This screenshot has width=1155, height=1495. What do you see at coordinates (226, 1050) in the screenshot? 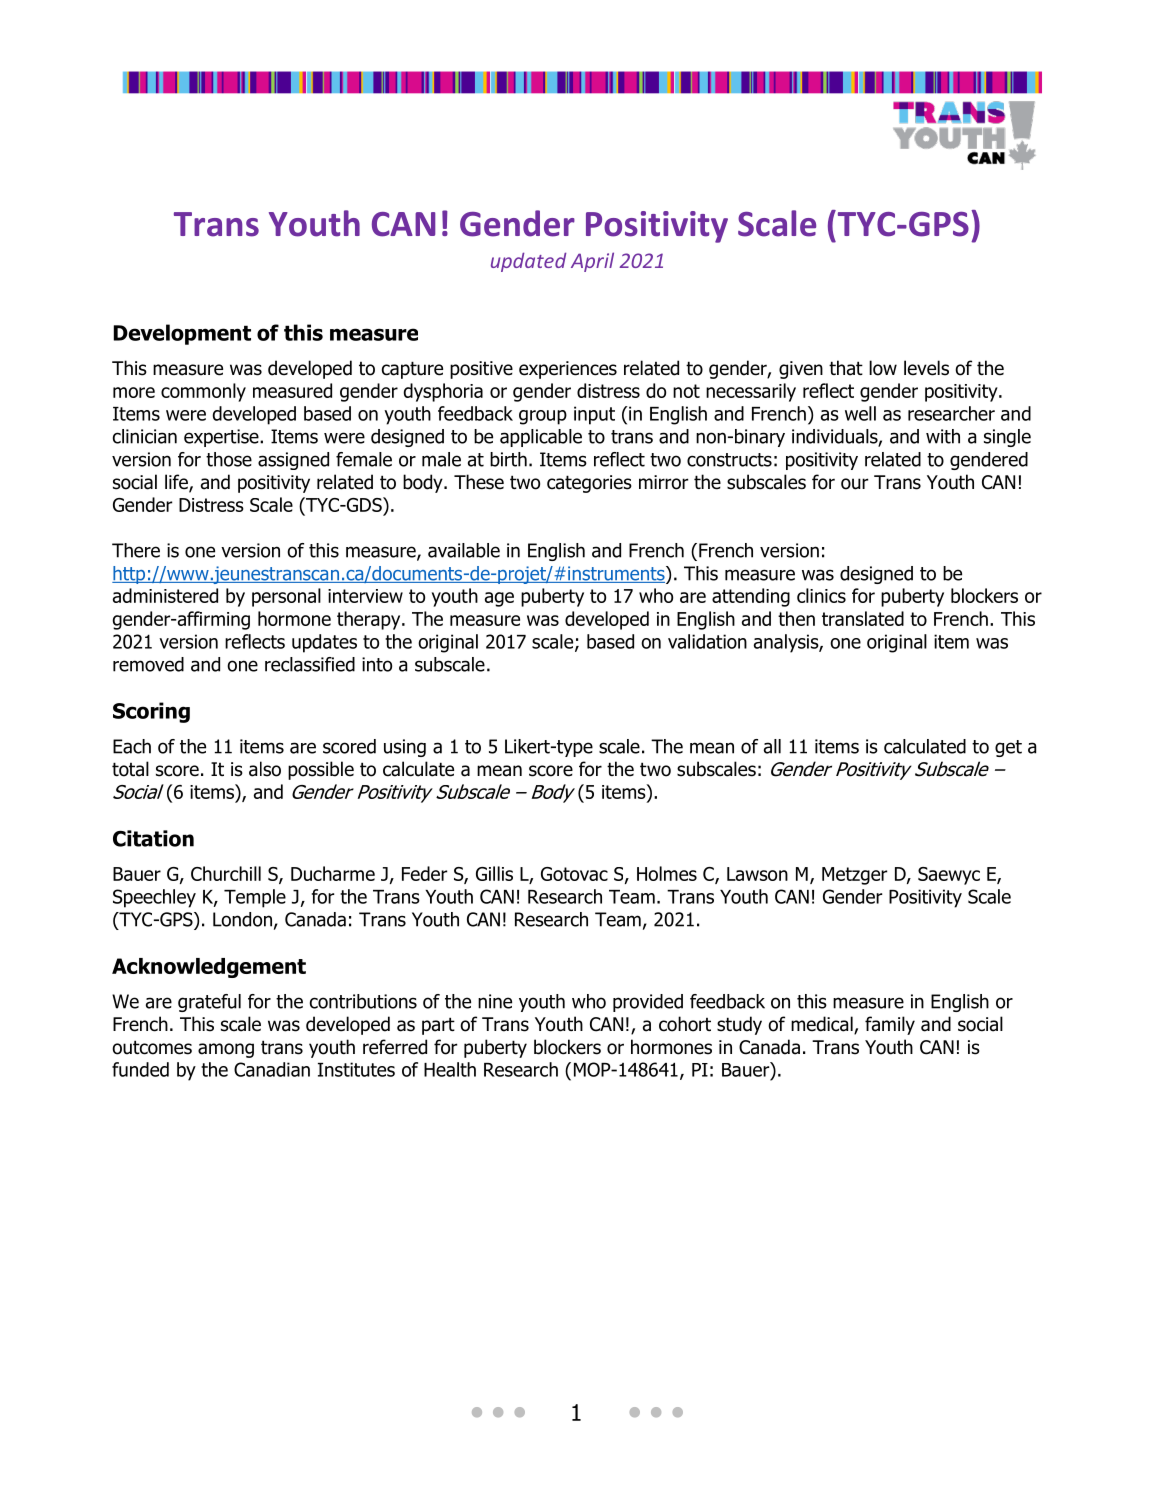
I see `among` at bounding box center [226, 1050].
